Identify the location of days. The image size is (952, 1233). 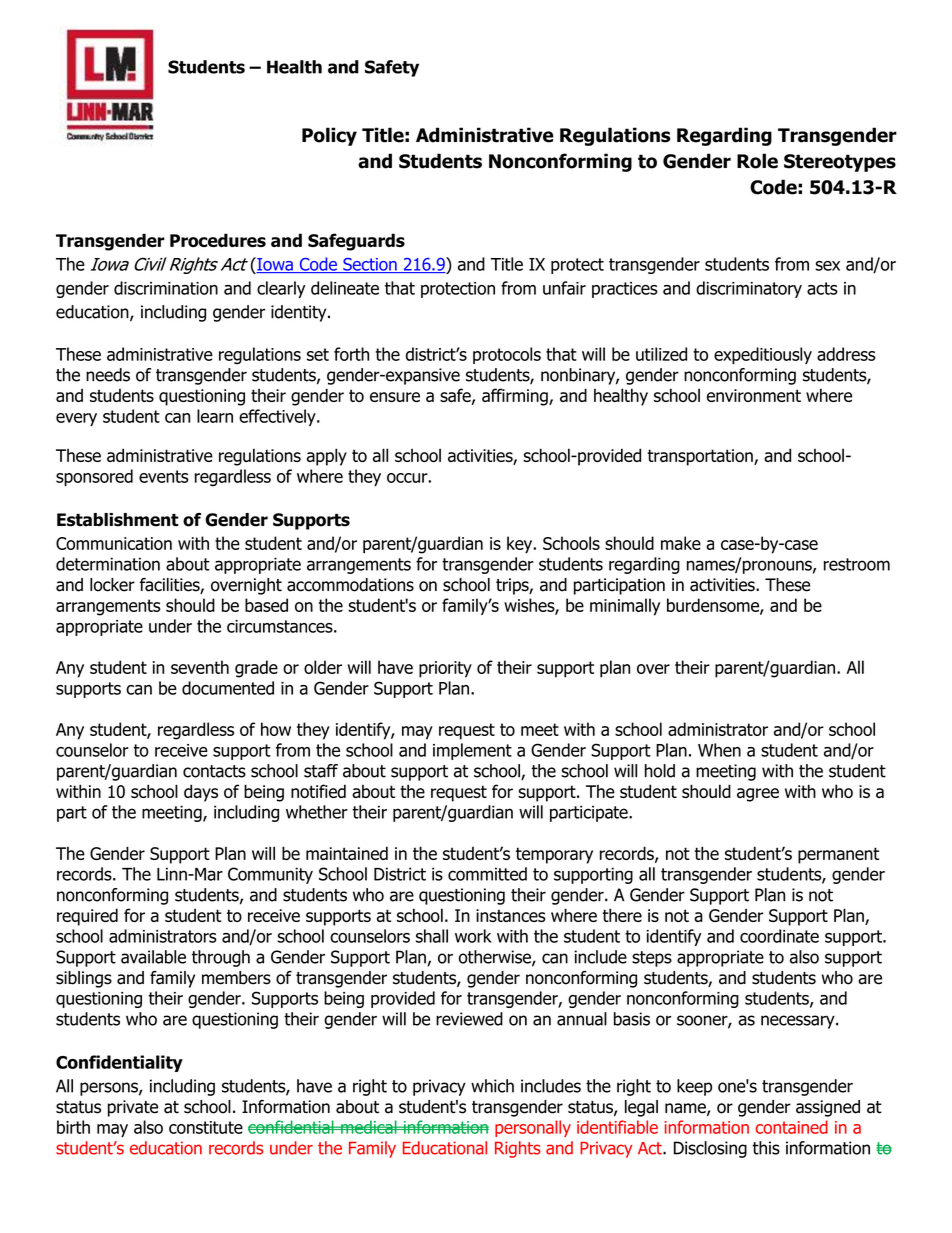
(201, 793).
